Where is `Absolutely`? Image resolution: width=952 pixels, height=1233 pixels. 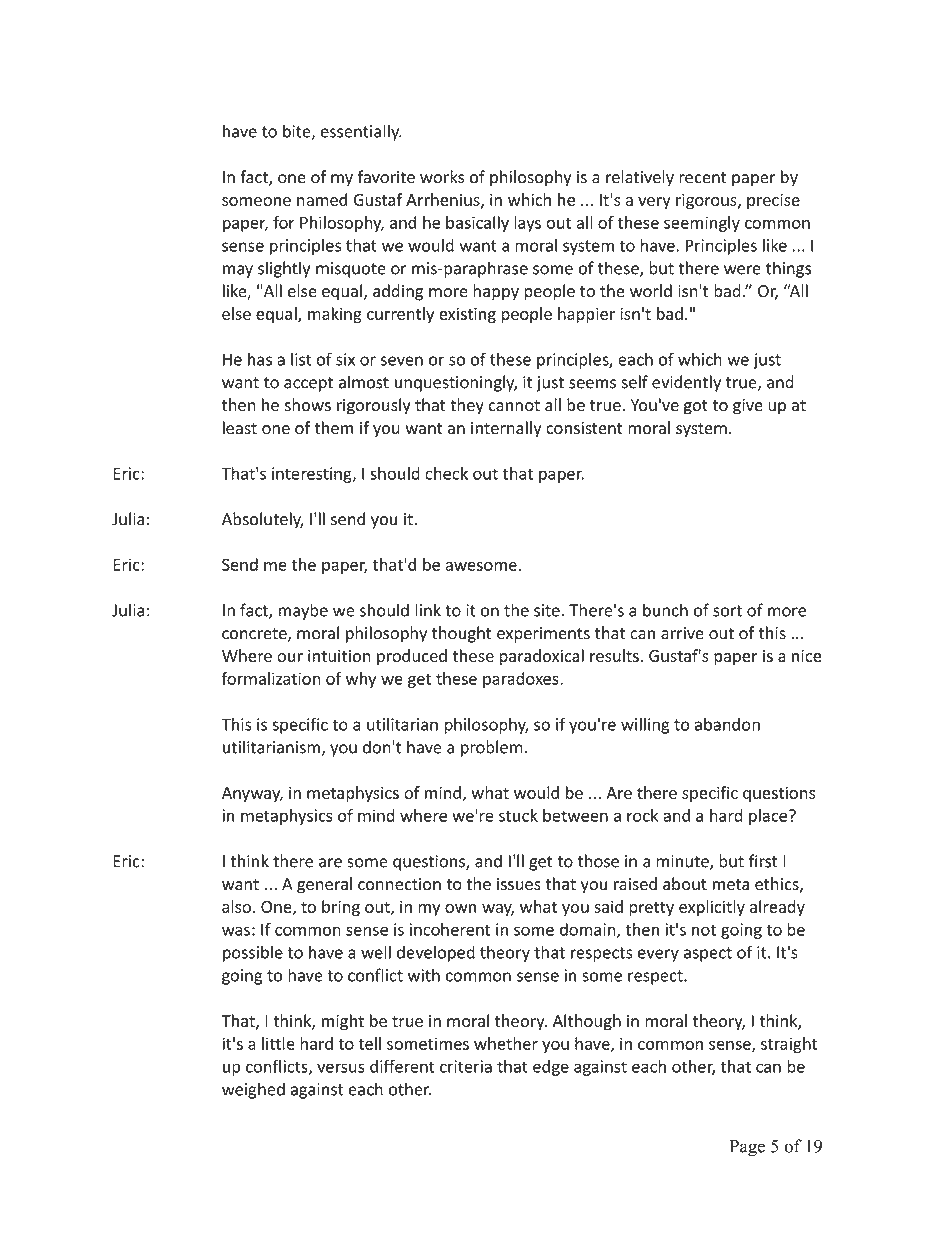 Absolutely is located at coordinates (262, 520).
